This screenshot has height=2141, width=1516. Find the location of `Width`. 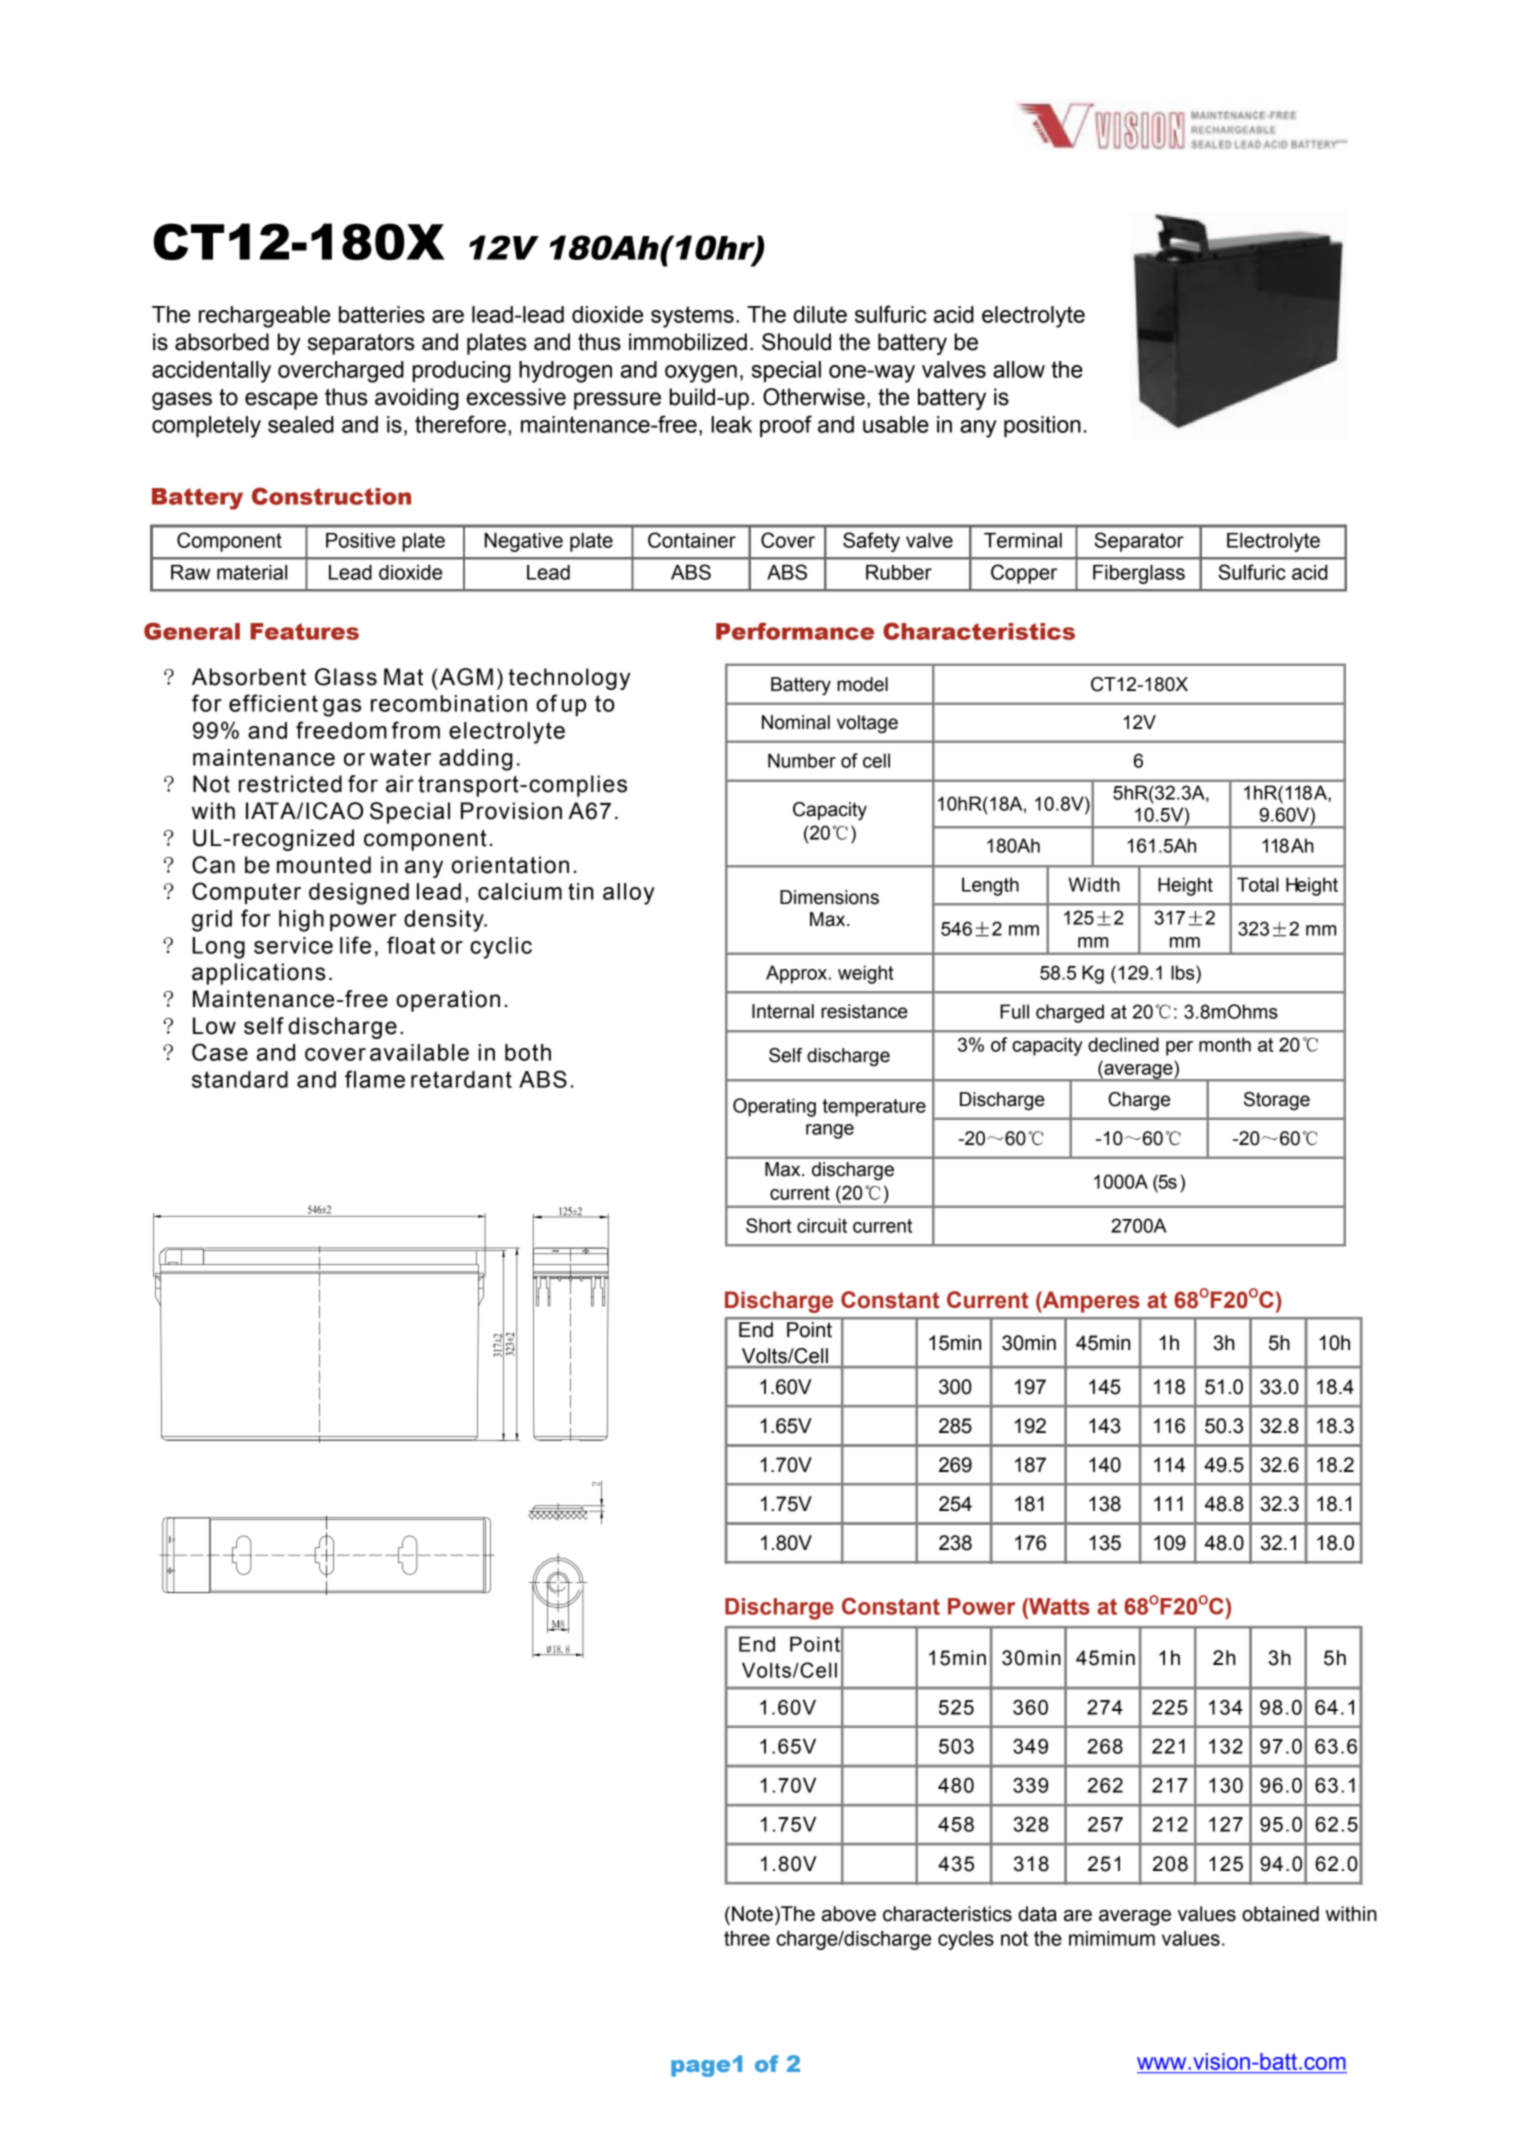

Width is located at coordinates (1094, 884).
